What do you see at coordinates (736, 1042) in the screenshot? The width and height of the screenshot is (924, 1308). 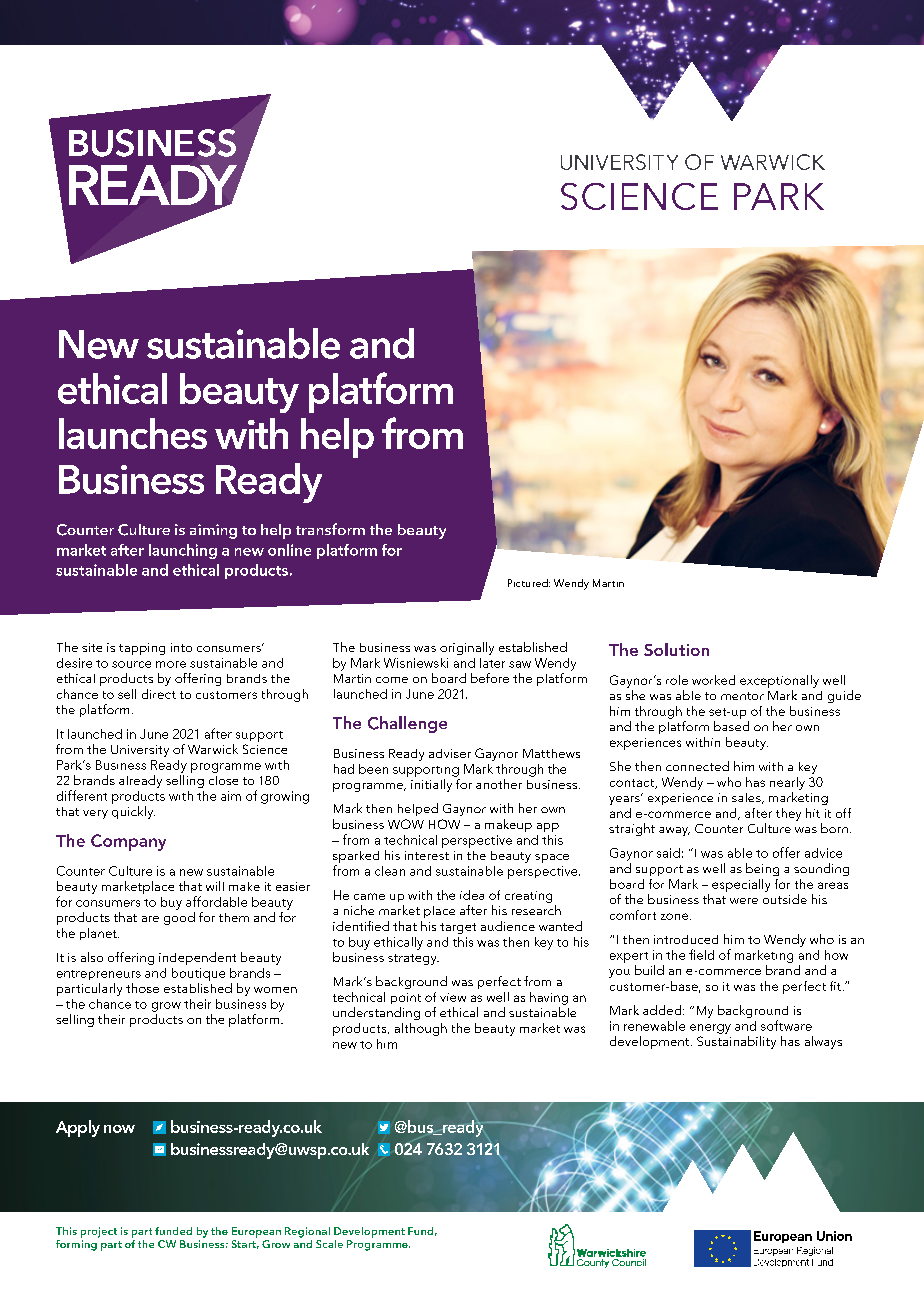 I see `Sustainability` at bounding box center [736, 1042].
